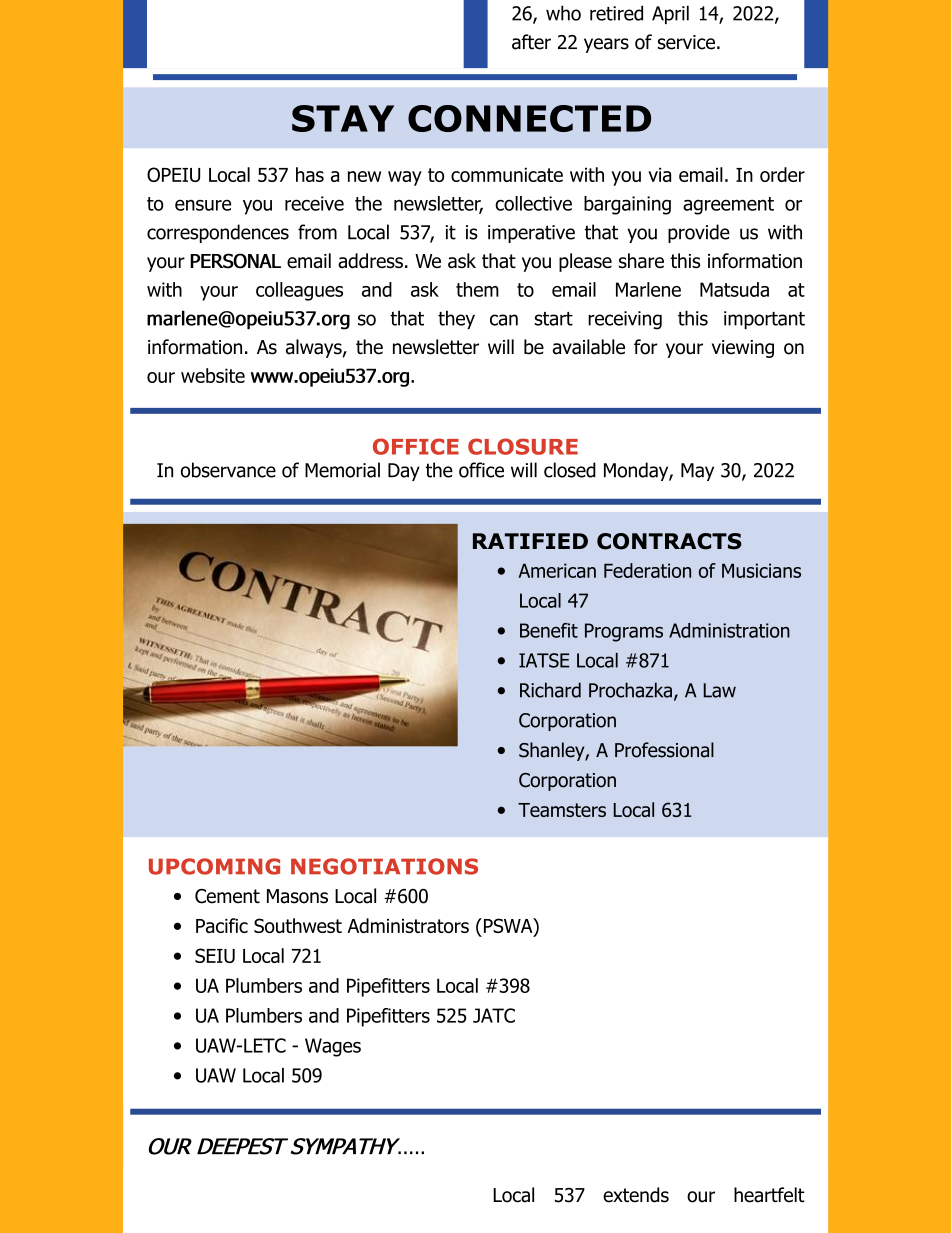 This screenshot has width=952, height=1233. What do you see at coordinates (333, 1047) in the screenshot?
I see `Wages` at bounding box center [333, 1047].
